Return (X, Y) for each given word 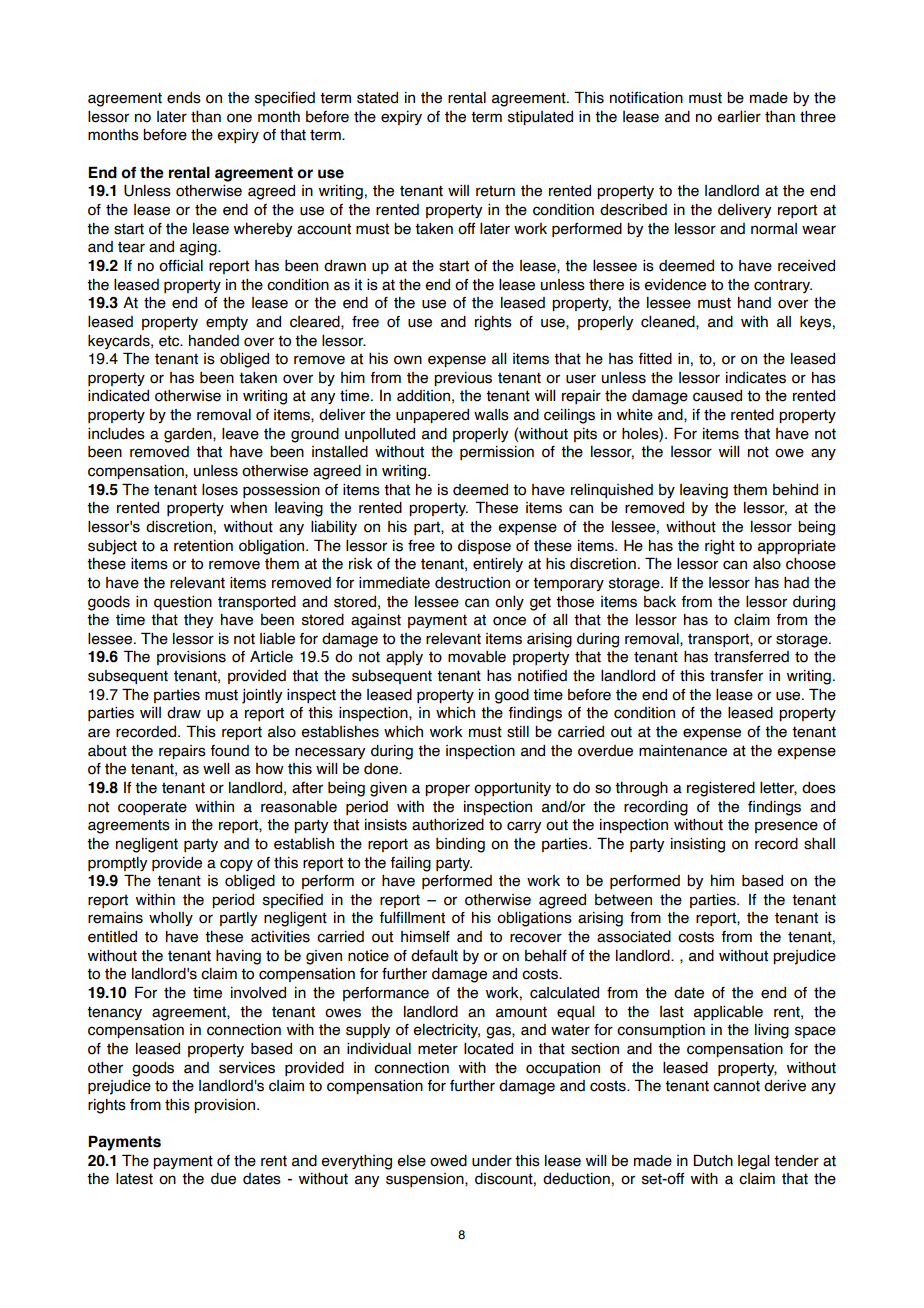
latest (134, 1179)
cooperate (152, 808)
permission (497, 453)
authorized (448, 825)
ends (184, 98)
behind (795, 490)
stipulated (540, 118)
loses (220, 490)
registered (721, 789)
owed (448, 1161)
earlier (739, 117)
